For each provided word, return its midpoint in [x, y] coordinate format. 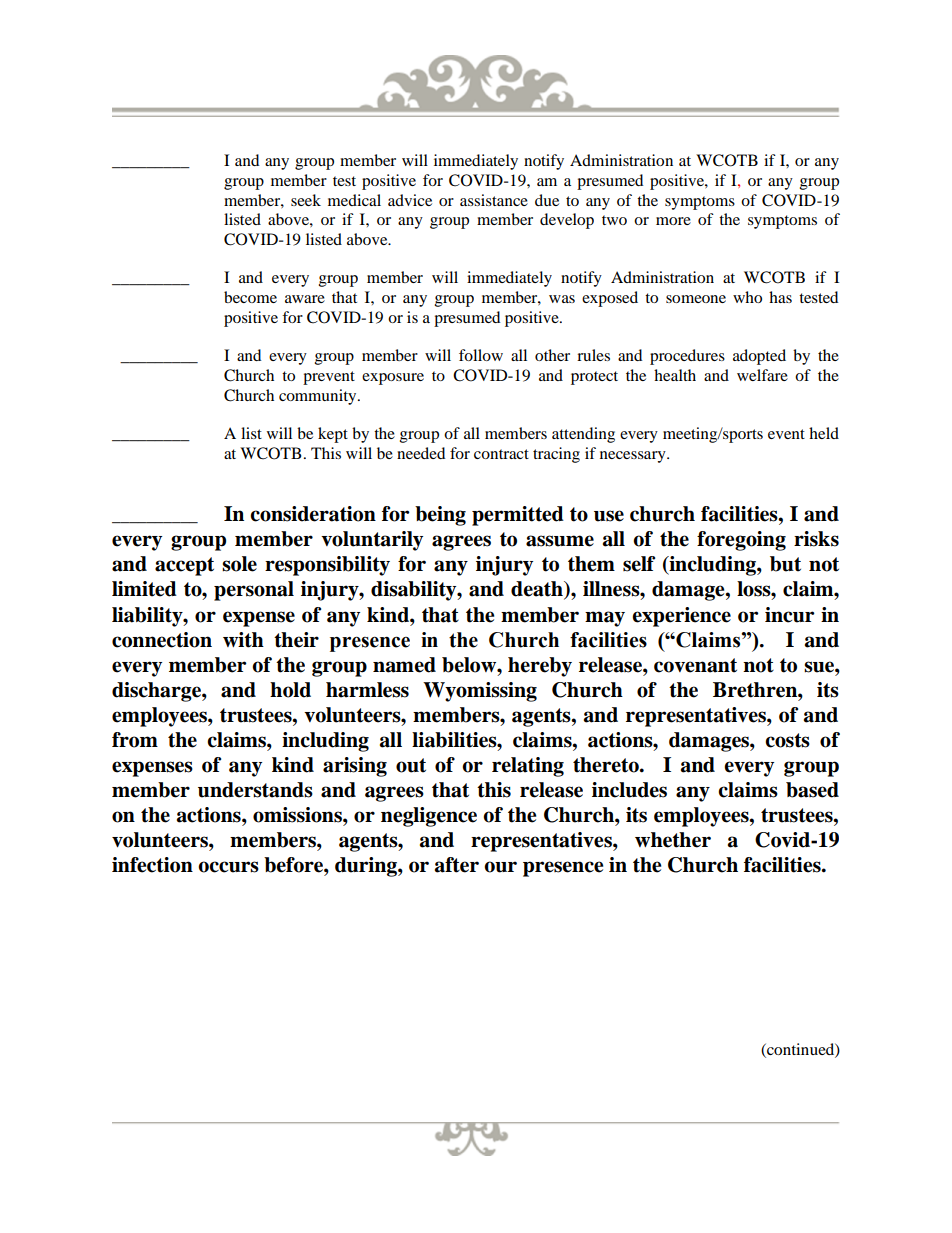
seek [306, 200]
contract [501, 454]
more [673, 221]
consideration [313, 514]
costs [787, 740]
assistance [494, 200]
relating [528, 767]
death [538, 590]
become [250, 297]
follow [481, 355]
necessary [634, 457]
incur [790, 615]
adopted [759, 357]
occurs [228, 867]
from [135, 740]
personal [254, 591]
